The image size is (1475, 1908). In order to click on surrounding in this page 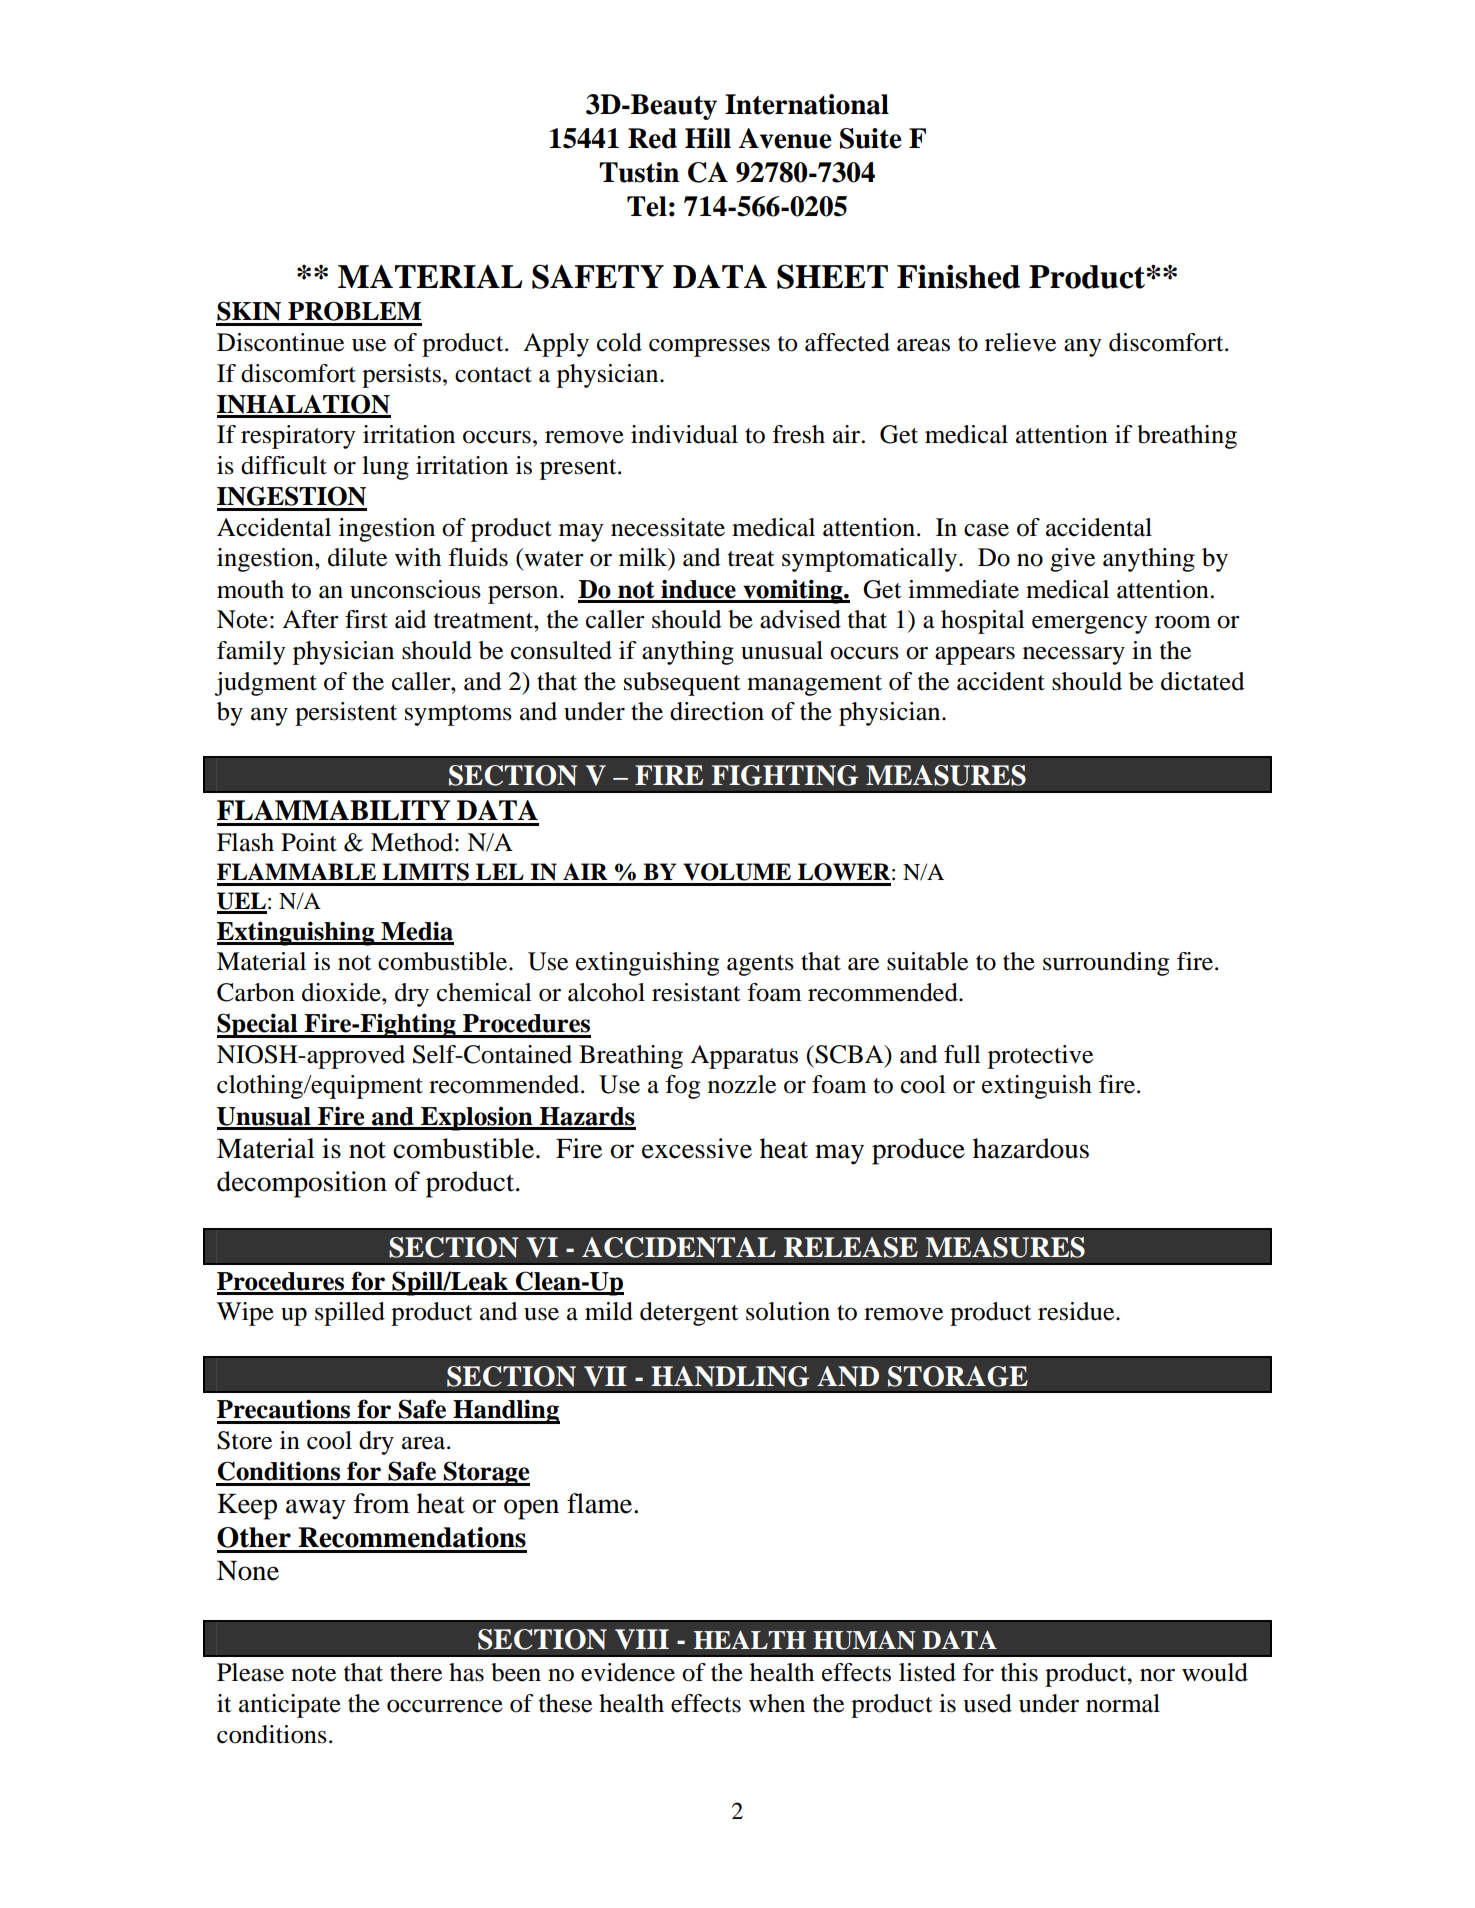, I will do `click(1106, 964)`.
